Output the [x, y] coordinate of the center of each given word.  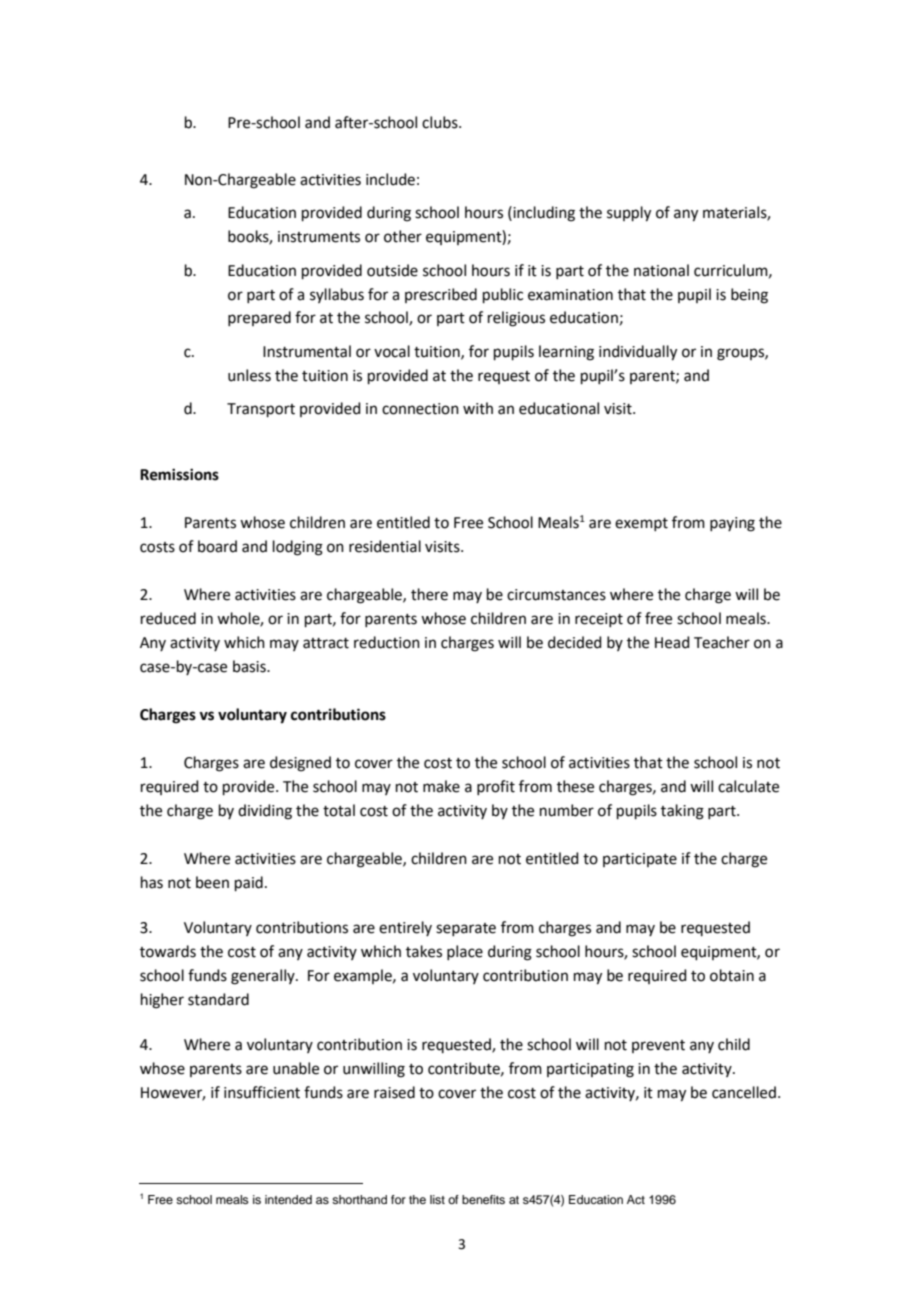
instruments [319, 237]
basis [250, 666]
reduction [387, 642]
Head [672, 642]
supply [629, 214]
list [437, 1199]
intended [288, 1199]
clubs [441, 122]
